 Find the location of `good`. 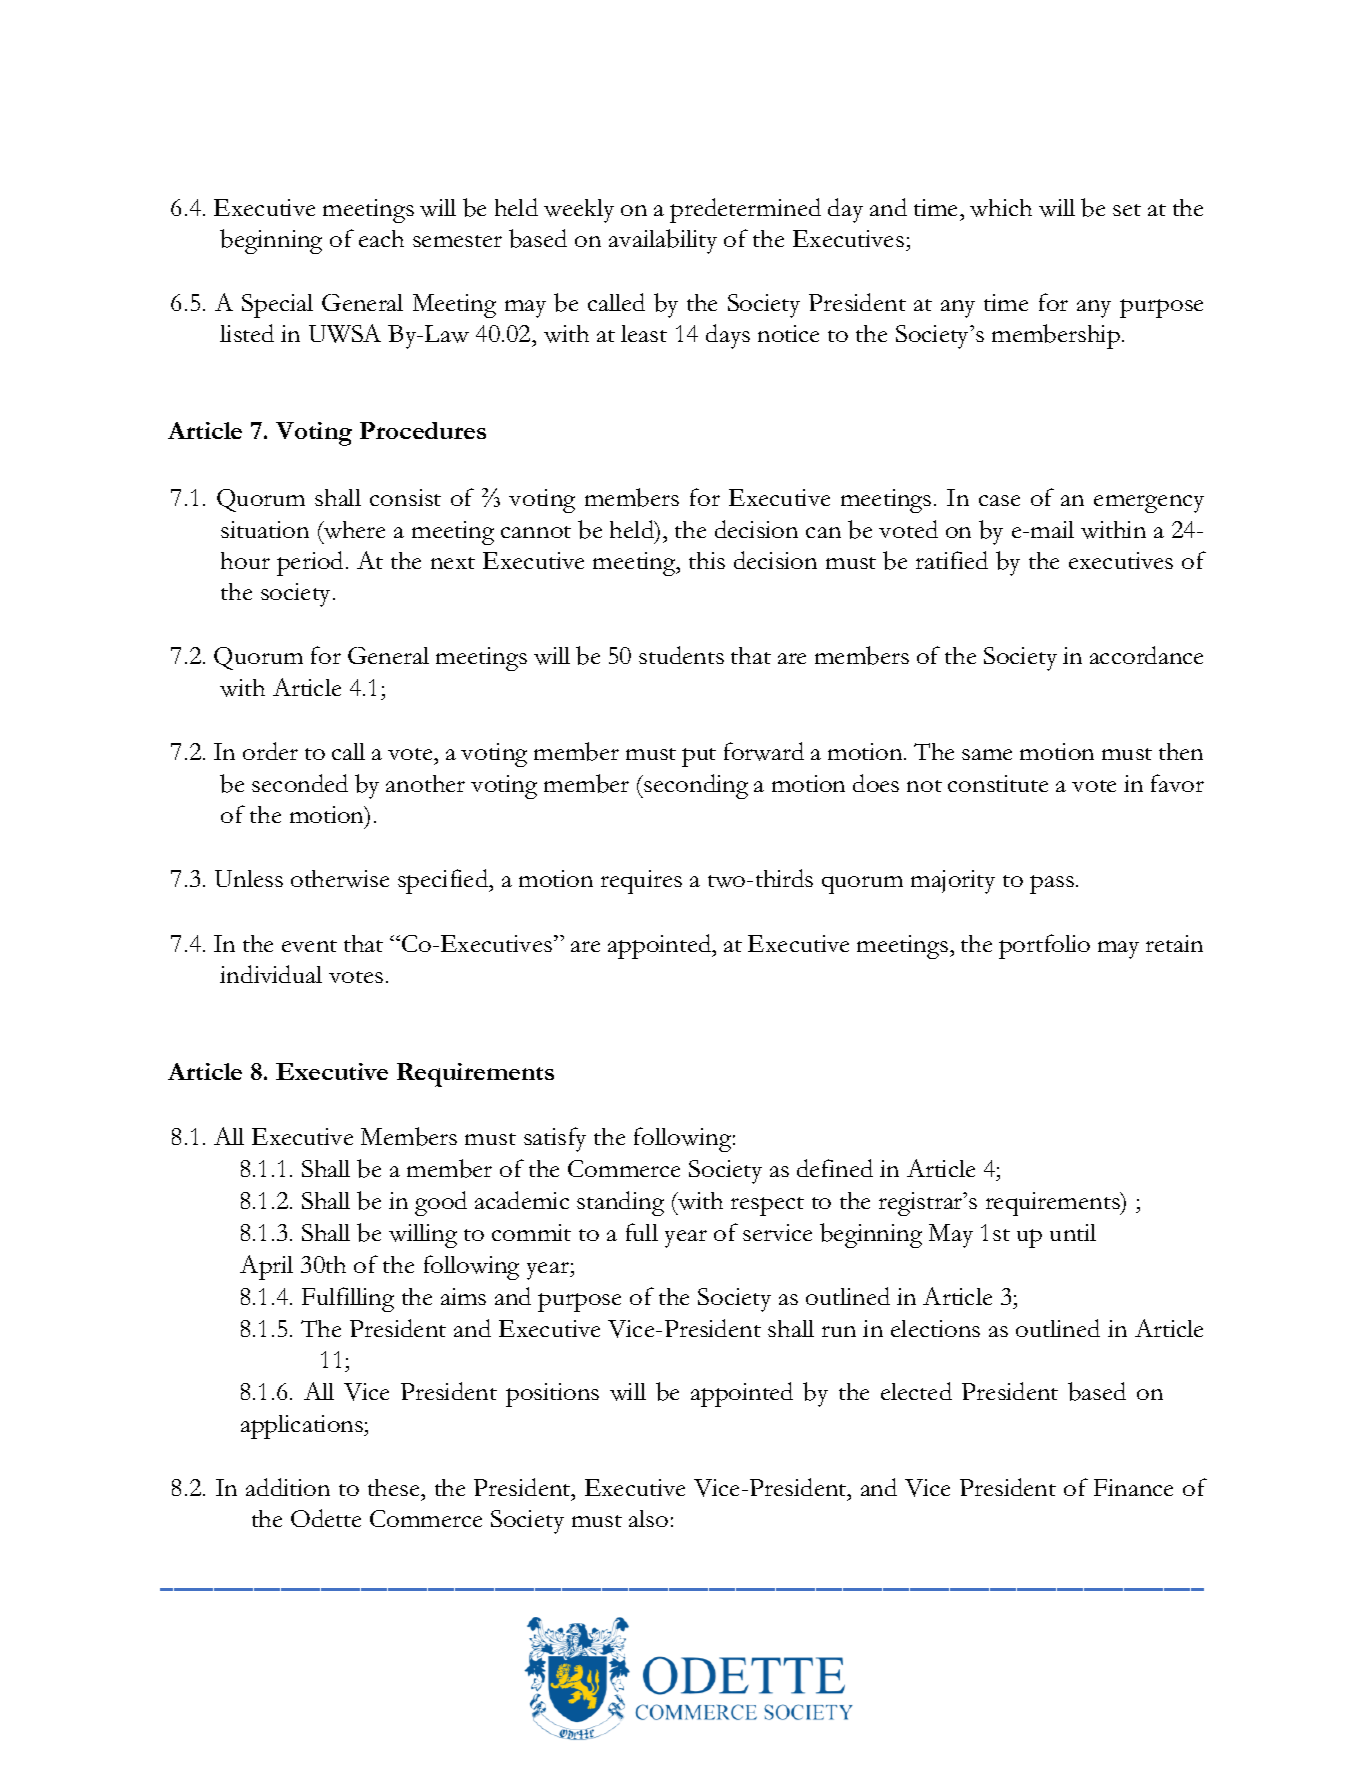

good is located at coordinates (441, 1203).
